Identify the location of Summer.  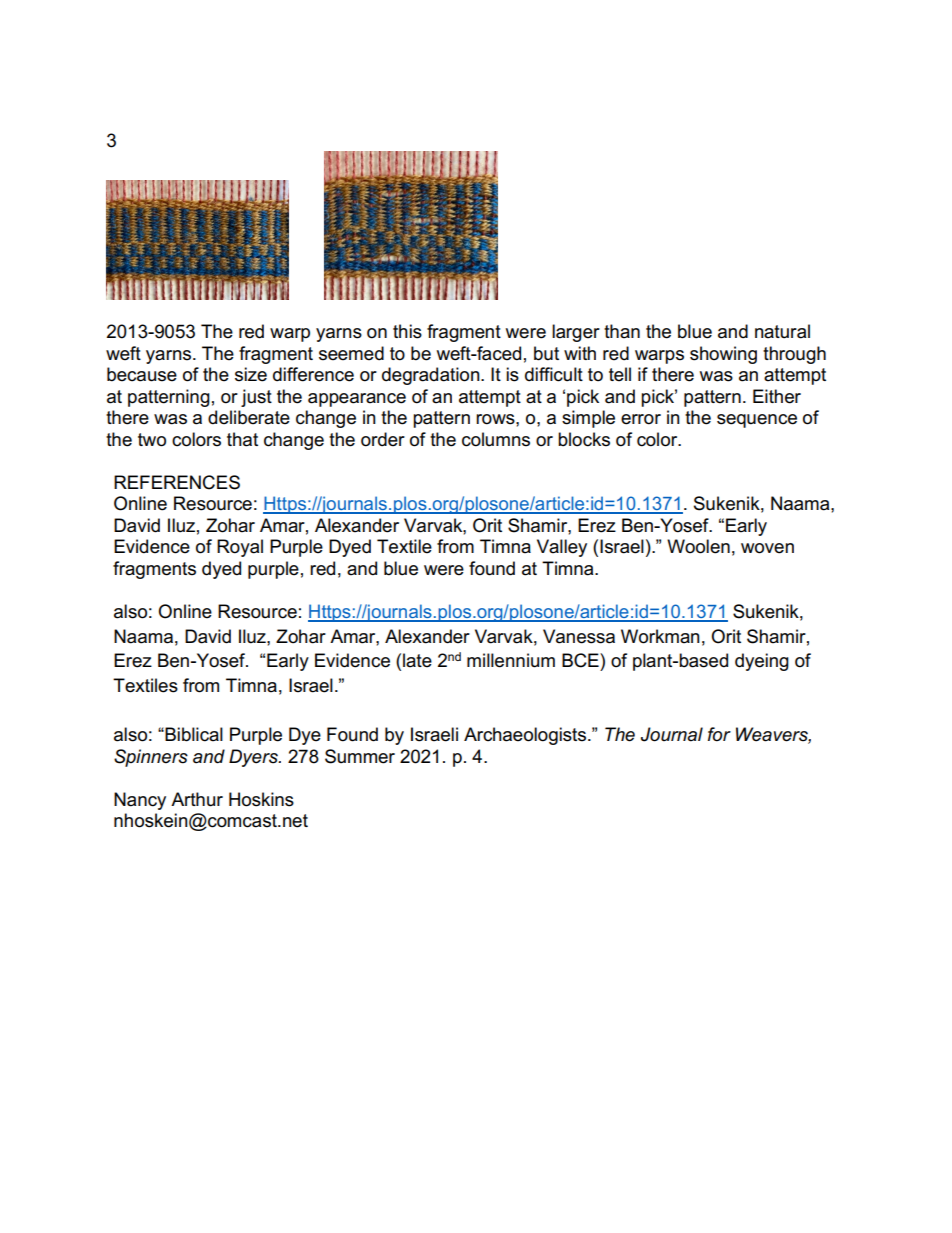
(360, 756).
